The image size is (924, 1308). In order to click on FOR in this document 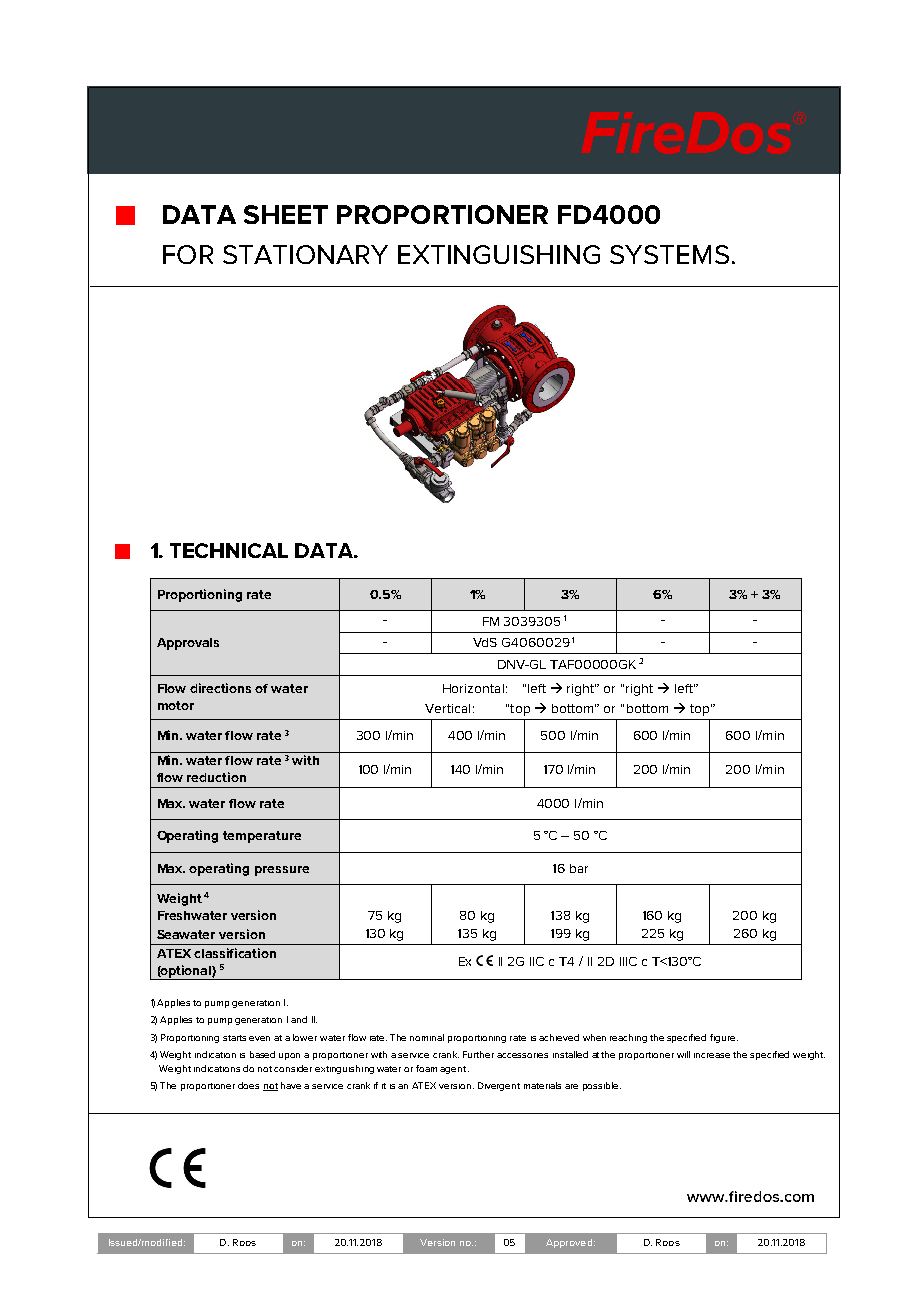, I will do `click(188, 254)`.
